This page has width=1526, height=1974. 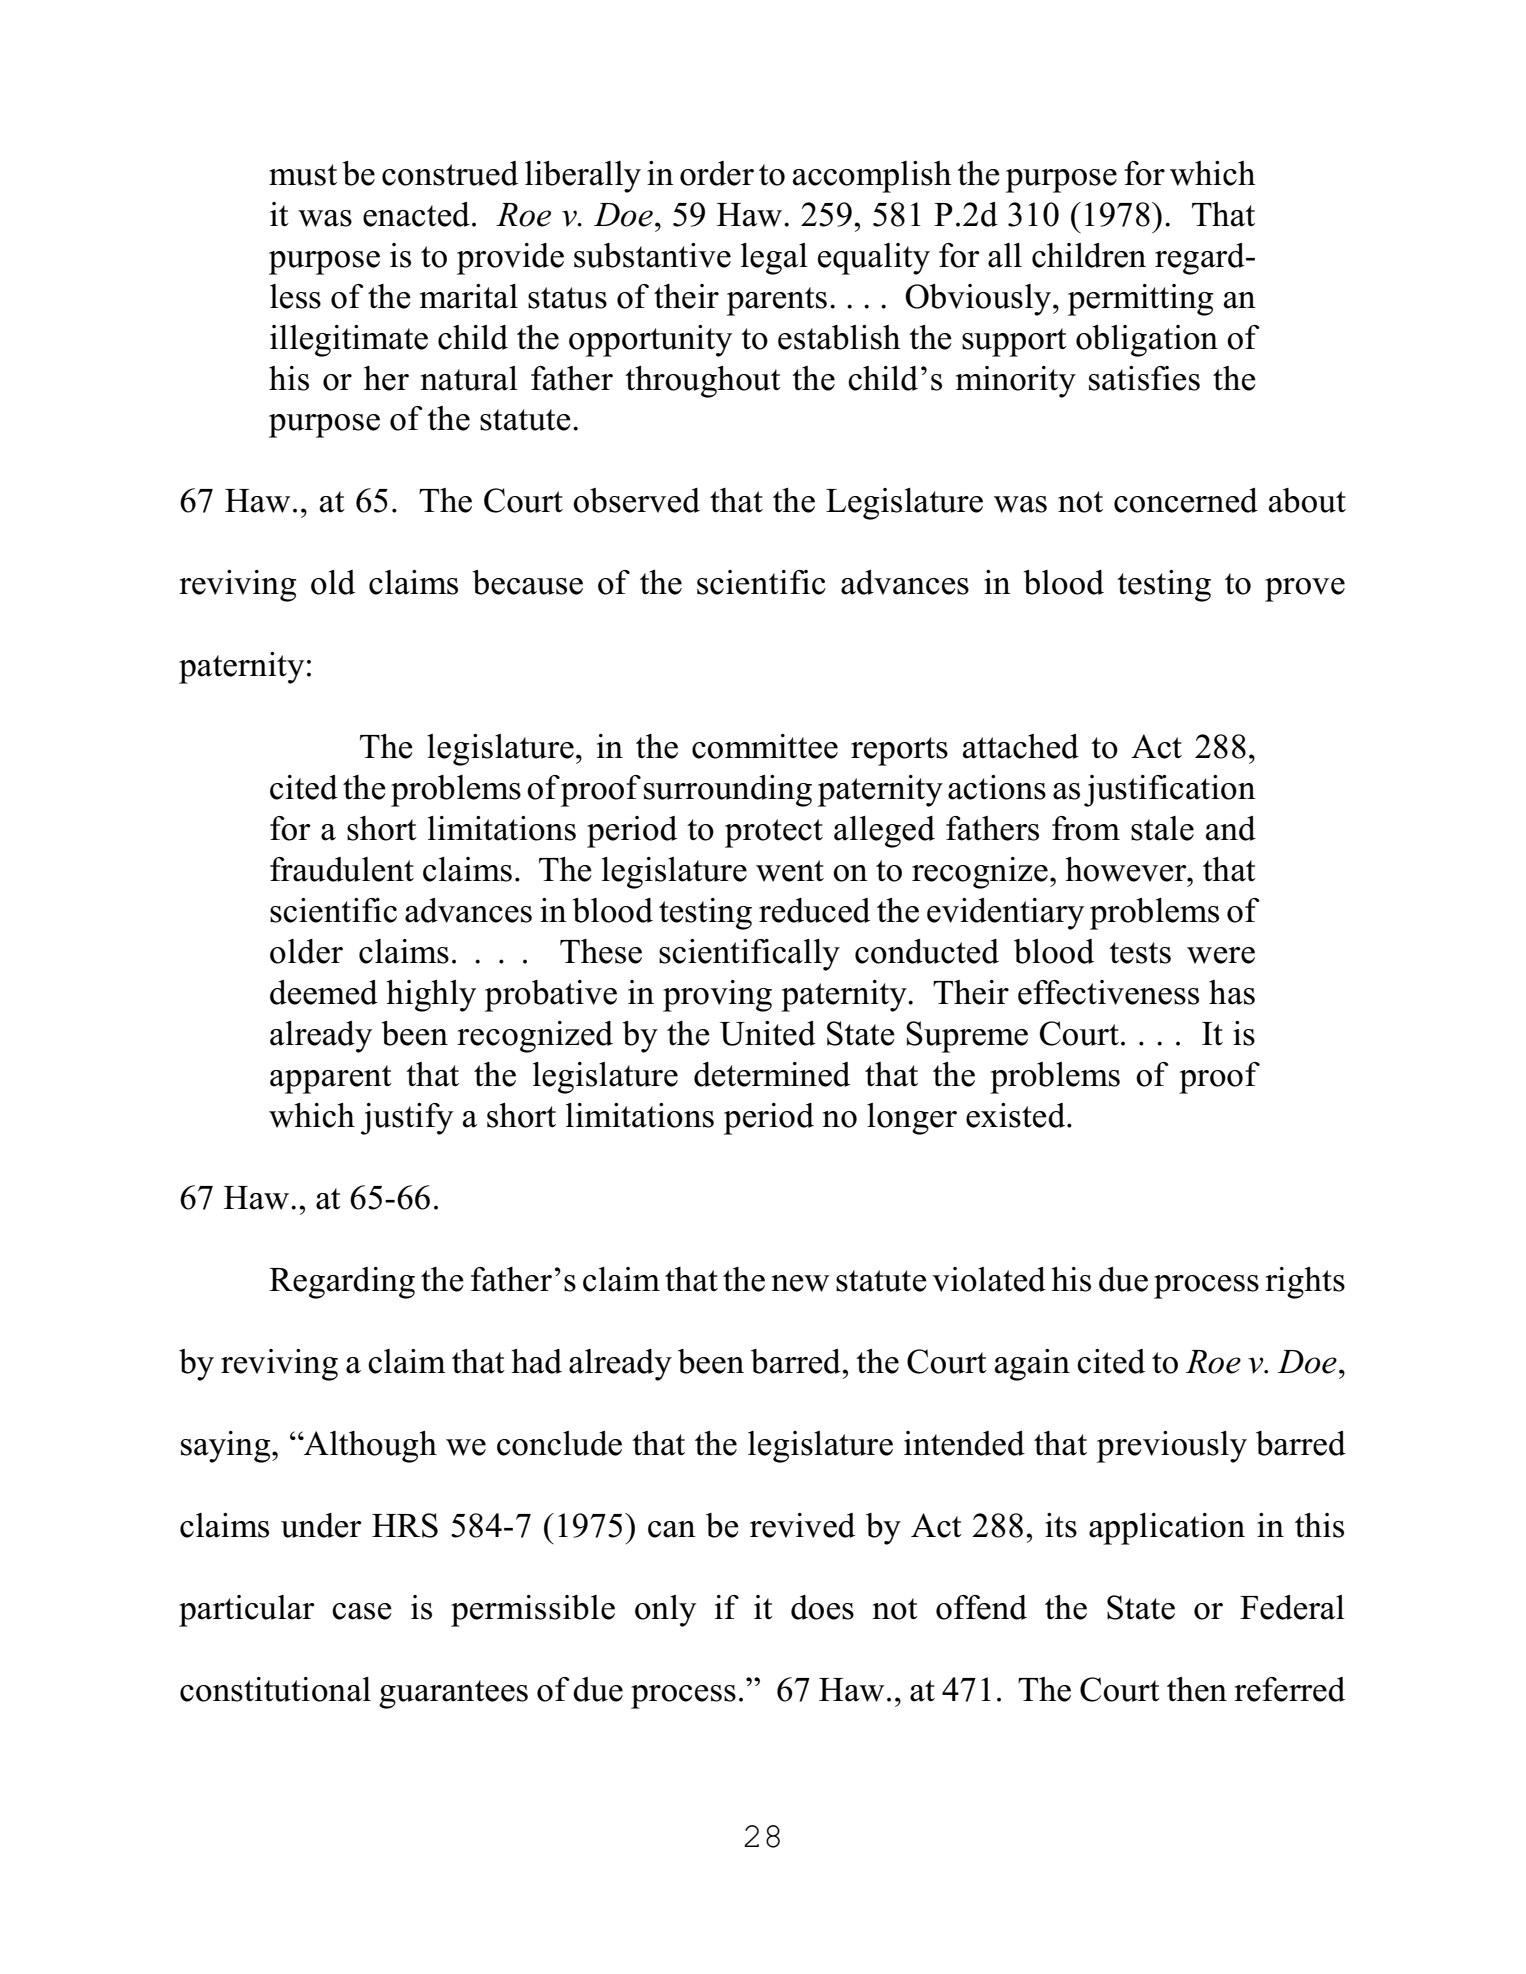 What do you see at coordinates (822, 1607) in the page?
I see `does` at bounding box center [822, 1607].
